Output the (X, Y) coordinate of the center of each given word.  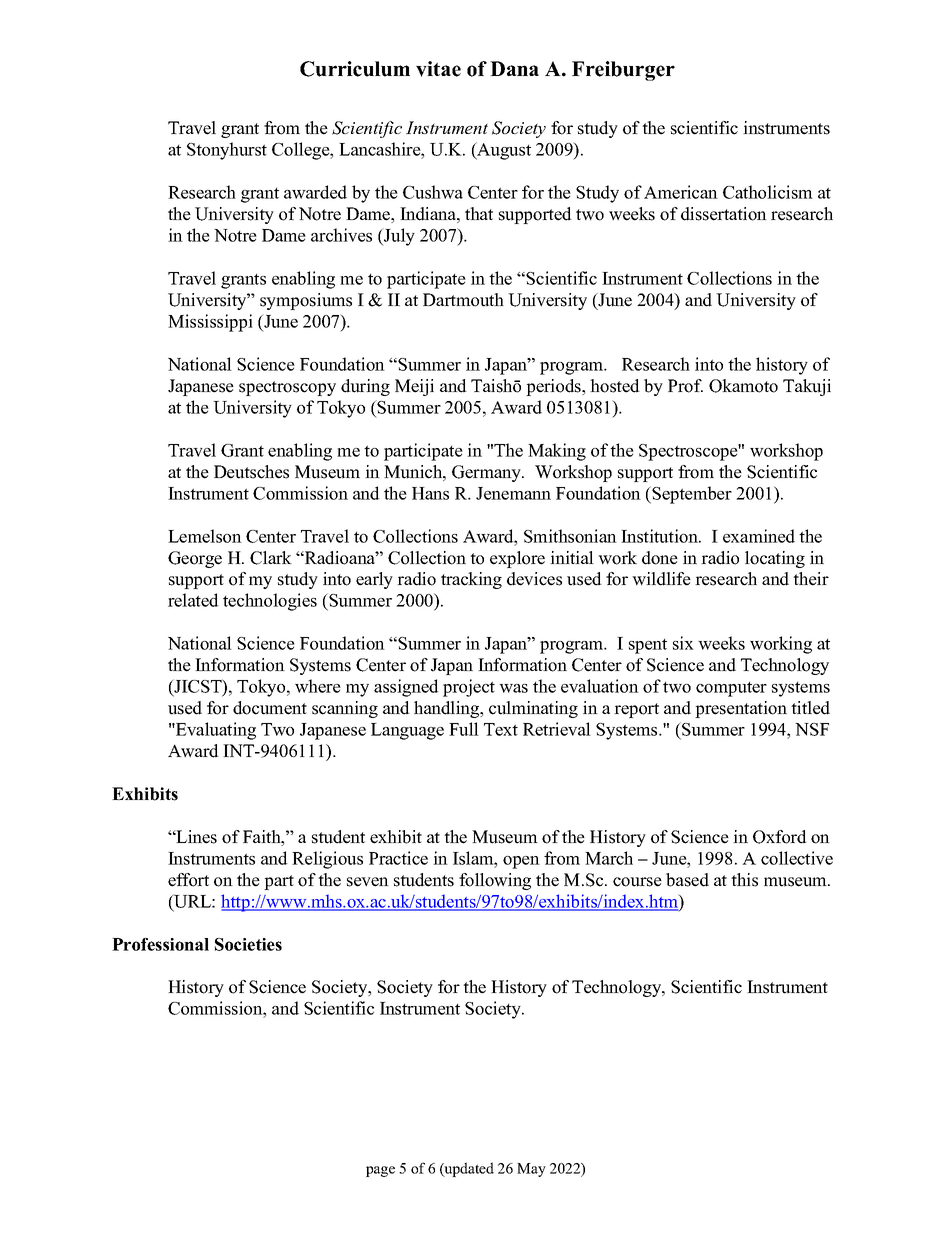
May (531, 1170)
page (380, 1171)
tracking (471, 580)
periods (554, 387)
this (744, 880)
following (495, 881)
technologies (270, 602)
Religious (327, 860)
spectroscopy (287, 388)
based (687, 880)
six (683, 643)
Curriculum (355, 69)
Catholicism (768, 192)
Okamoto (743, 386)
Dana (514, 68)
